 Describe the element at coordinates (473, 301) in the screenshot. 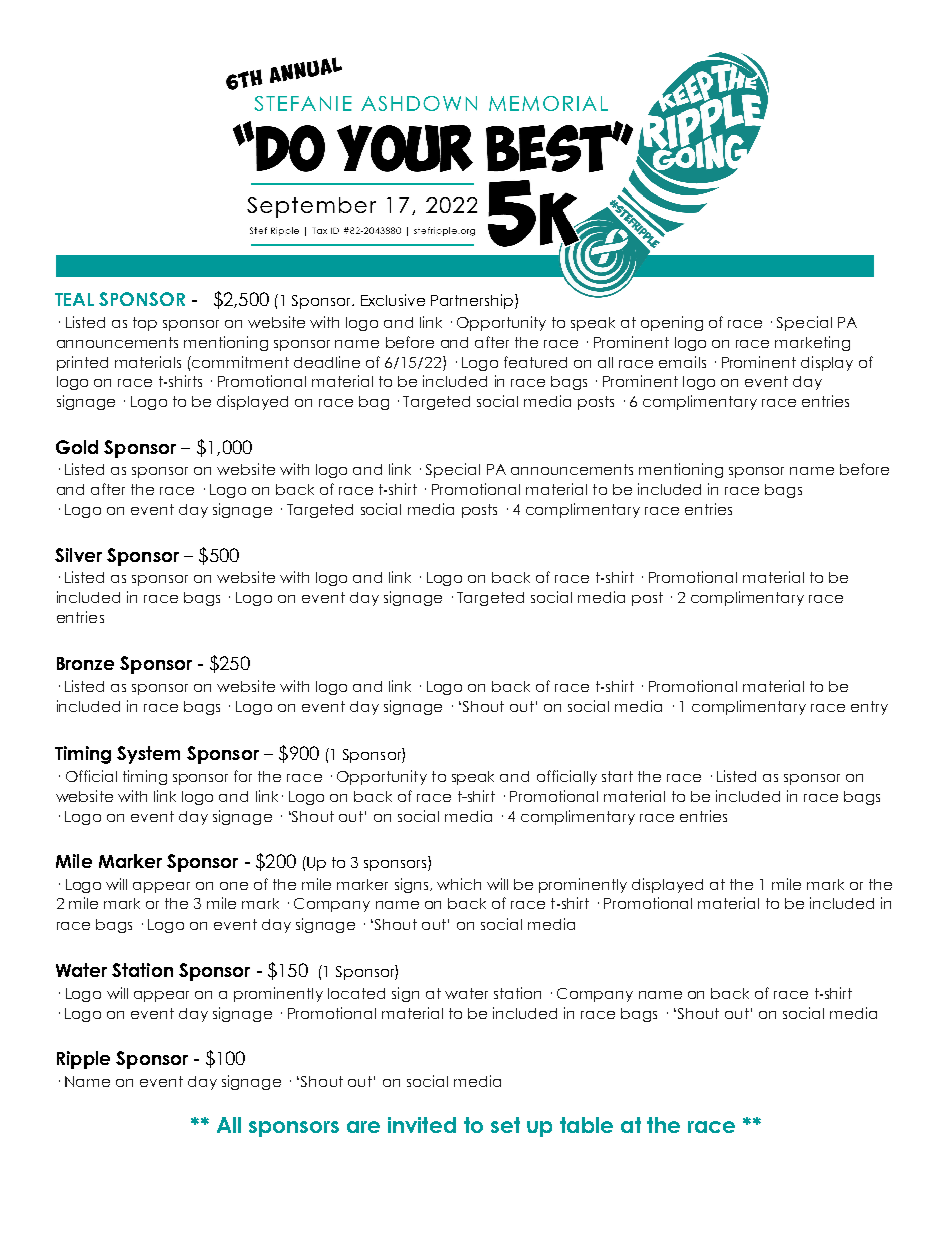

I see `Partnership` at that location.
